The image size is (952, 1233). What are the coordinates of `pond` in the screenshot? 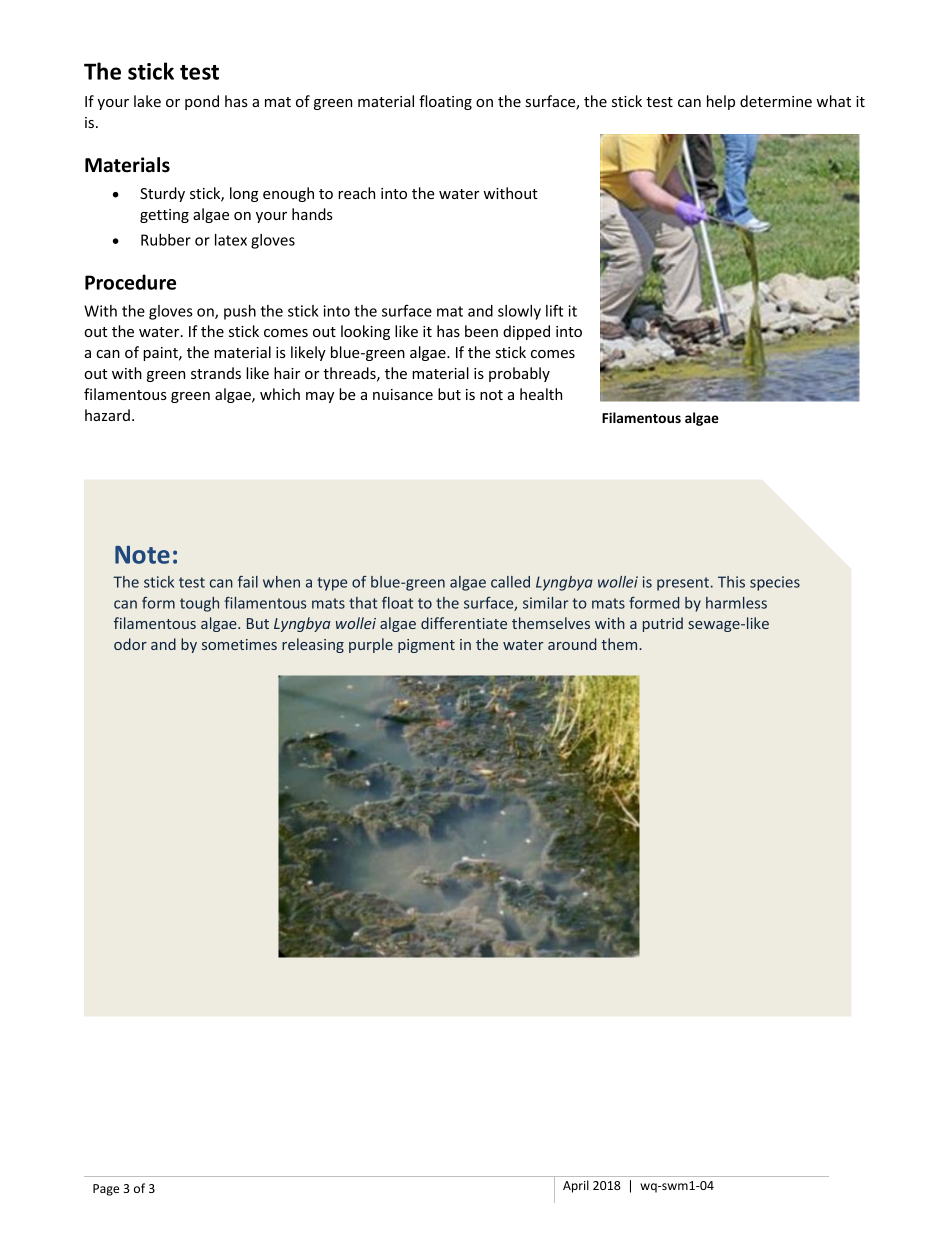 It's located at (202, 102).
